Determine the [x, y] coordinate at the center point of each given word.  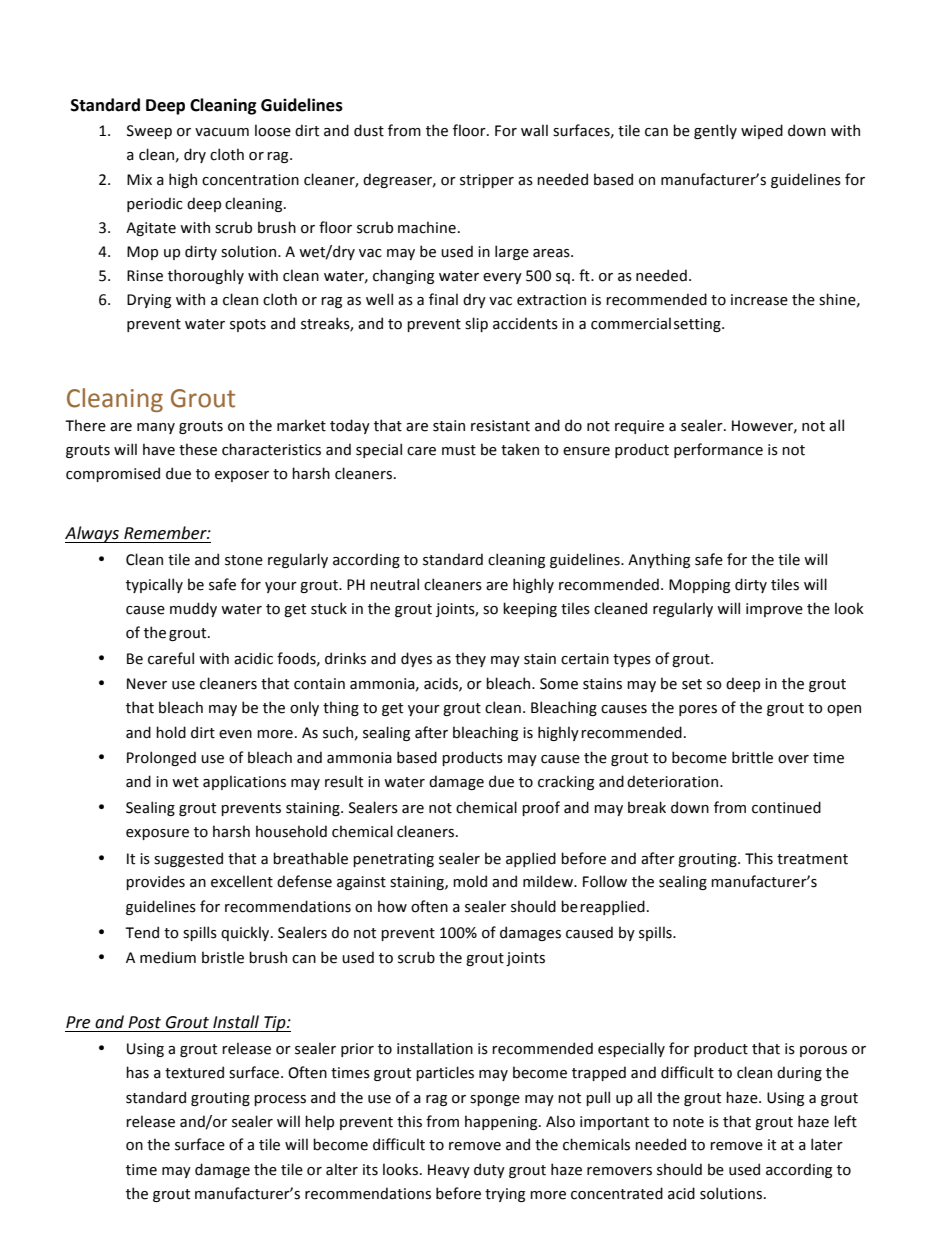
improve [774, 610]
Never [147, 684]
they [470, 659]
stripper [487, 181]
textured [194, 1072]
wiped [762, 131]
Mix [139, 179]
